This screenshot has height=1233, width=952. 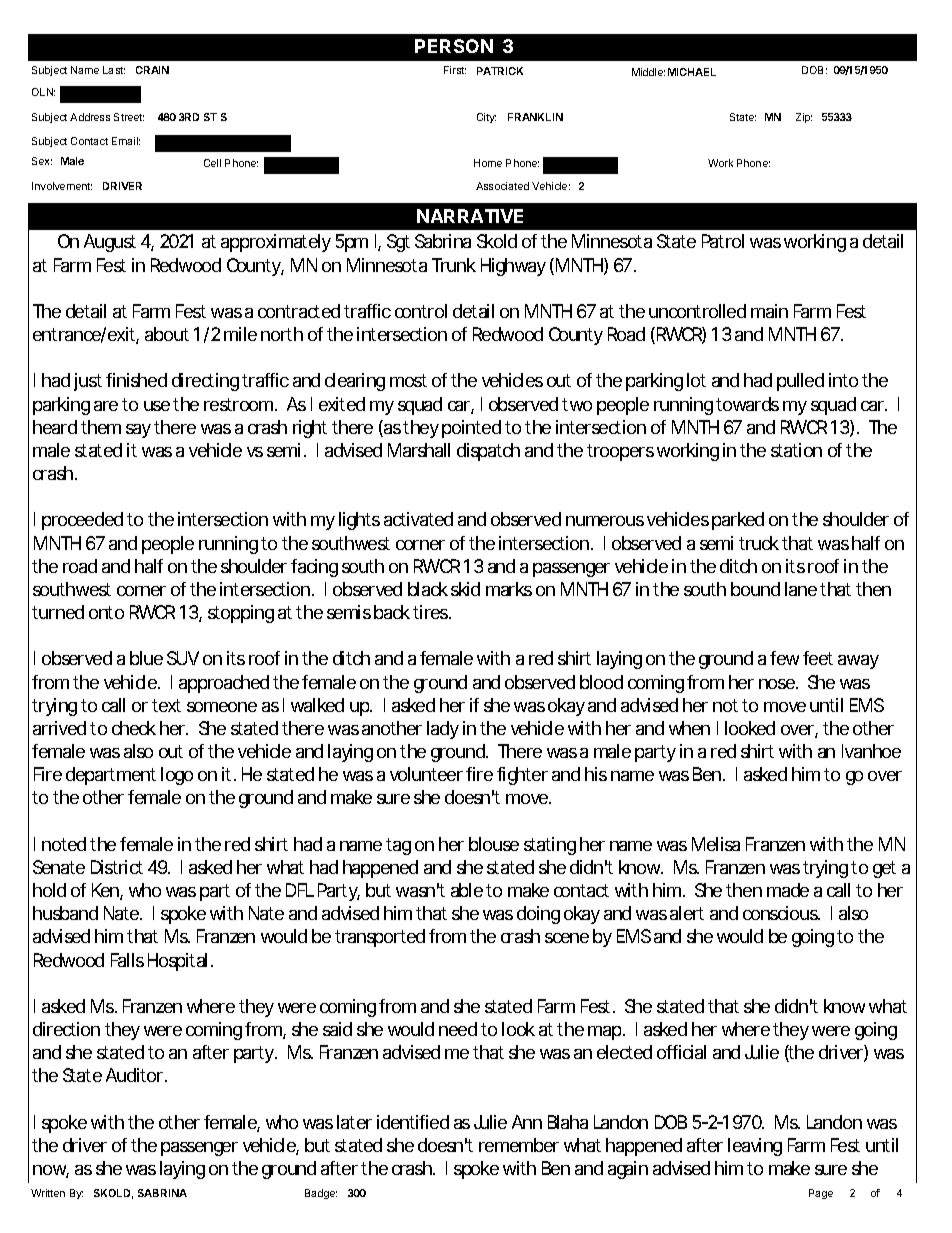 What do you see at coordinates (430, 612) in the screenshot?
I see `tires` at bounding box center [430, 612].
